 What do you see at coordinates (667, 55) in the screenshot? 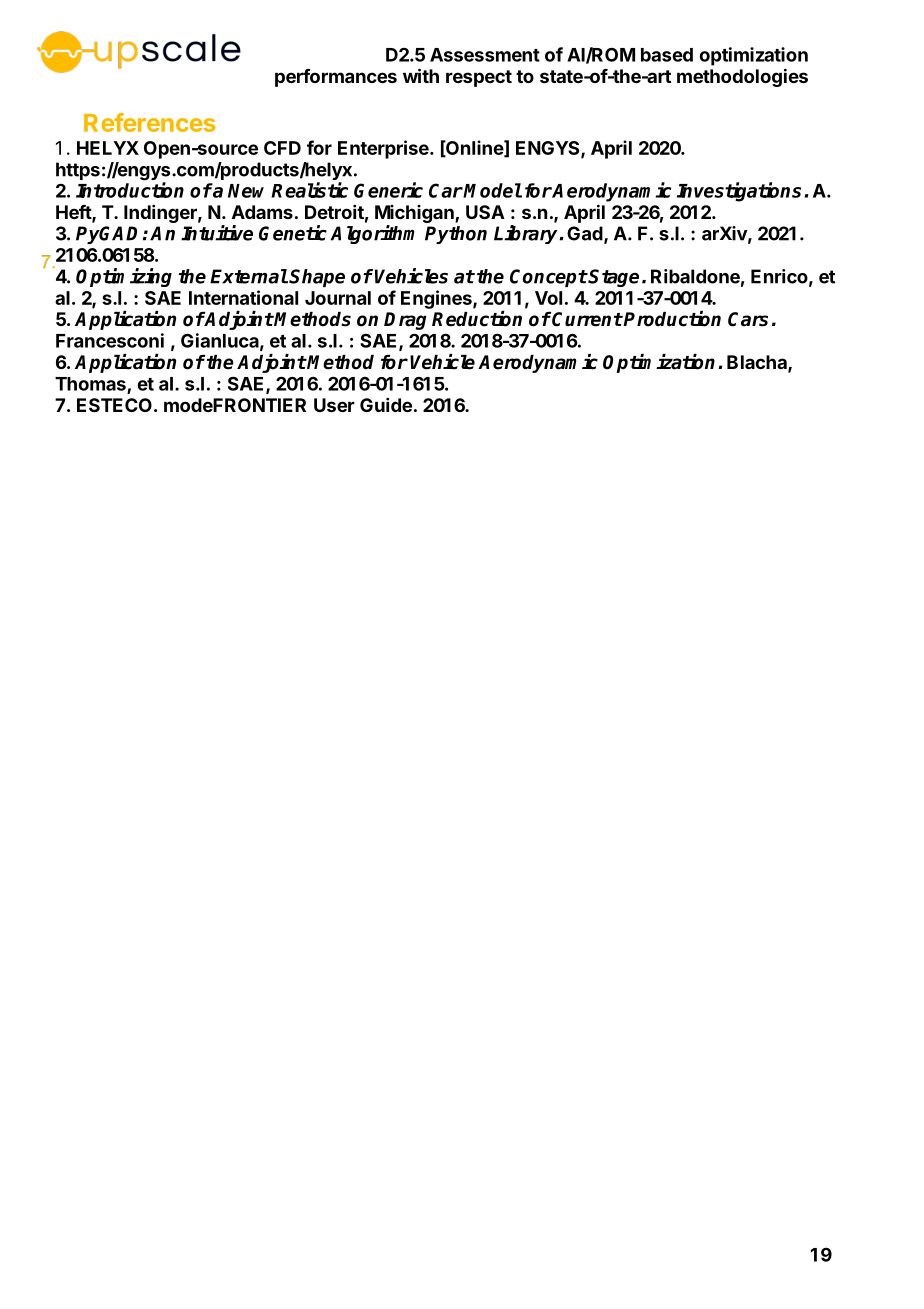
I see `based` at bounding box center [667, 55].
